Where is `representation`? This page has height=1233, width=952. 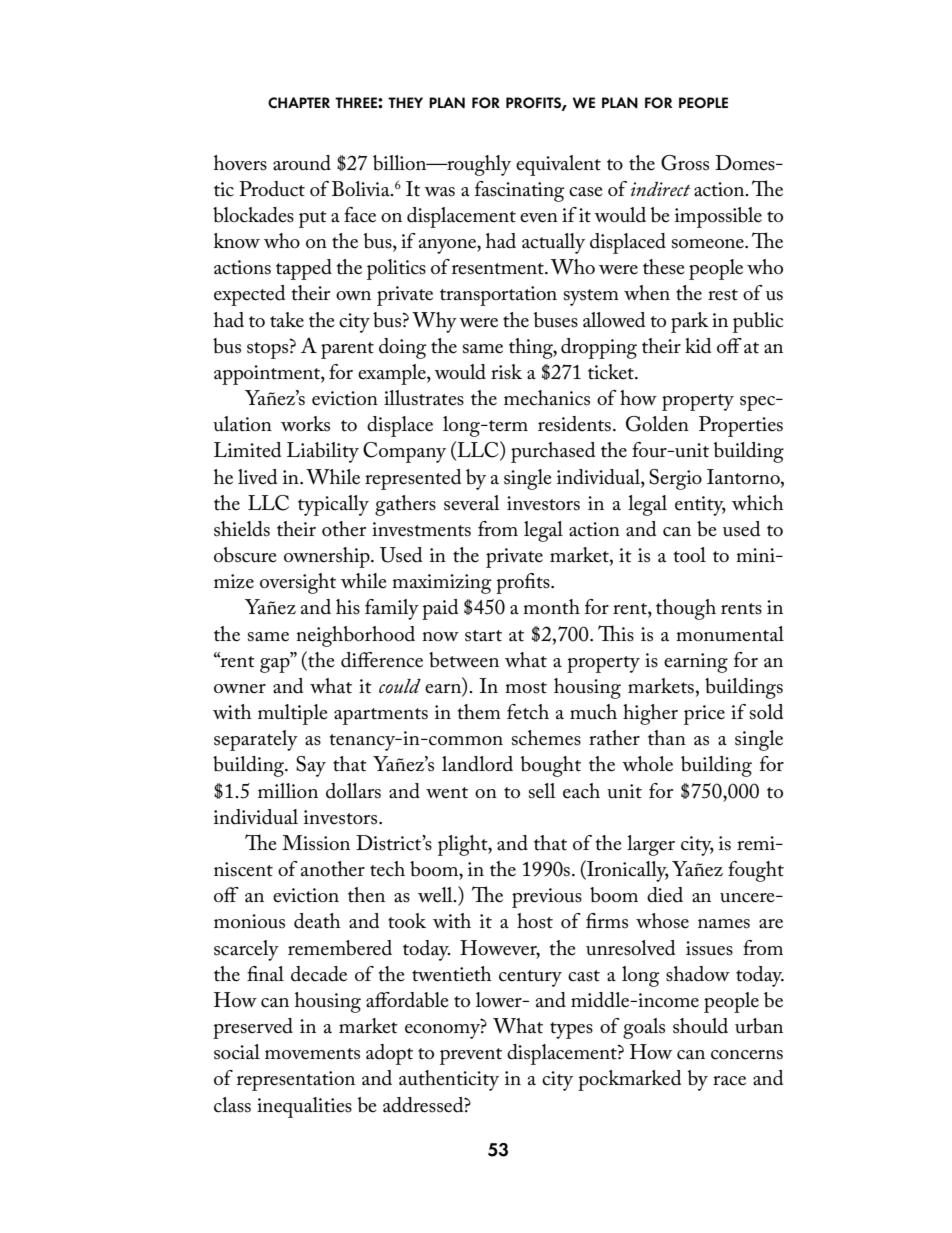 representation is located at coordinates (296, 1081).
